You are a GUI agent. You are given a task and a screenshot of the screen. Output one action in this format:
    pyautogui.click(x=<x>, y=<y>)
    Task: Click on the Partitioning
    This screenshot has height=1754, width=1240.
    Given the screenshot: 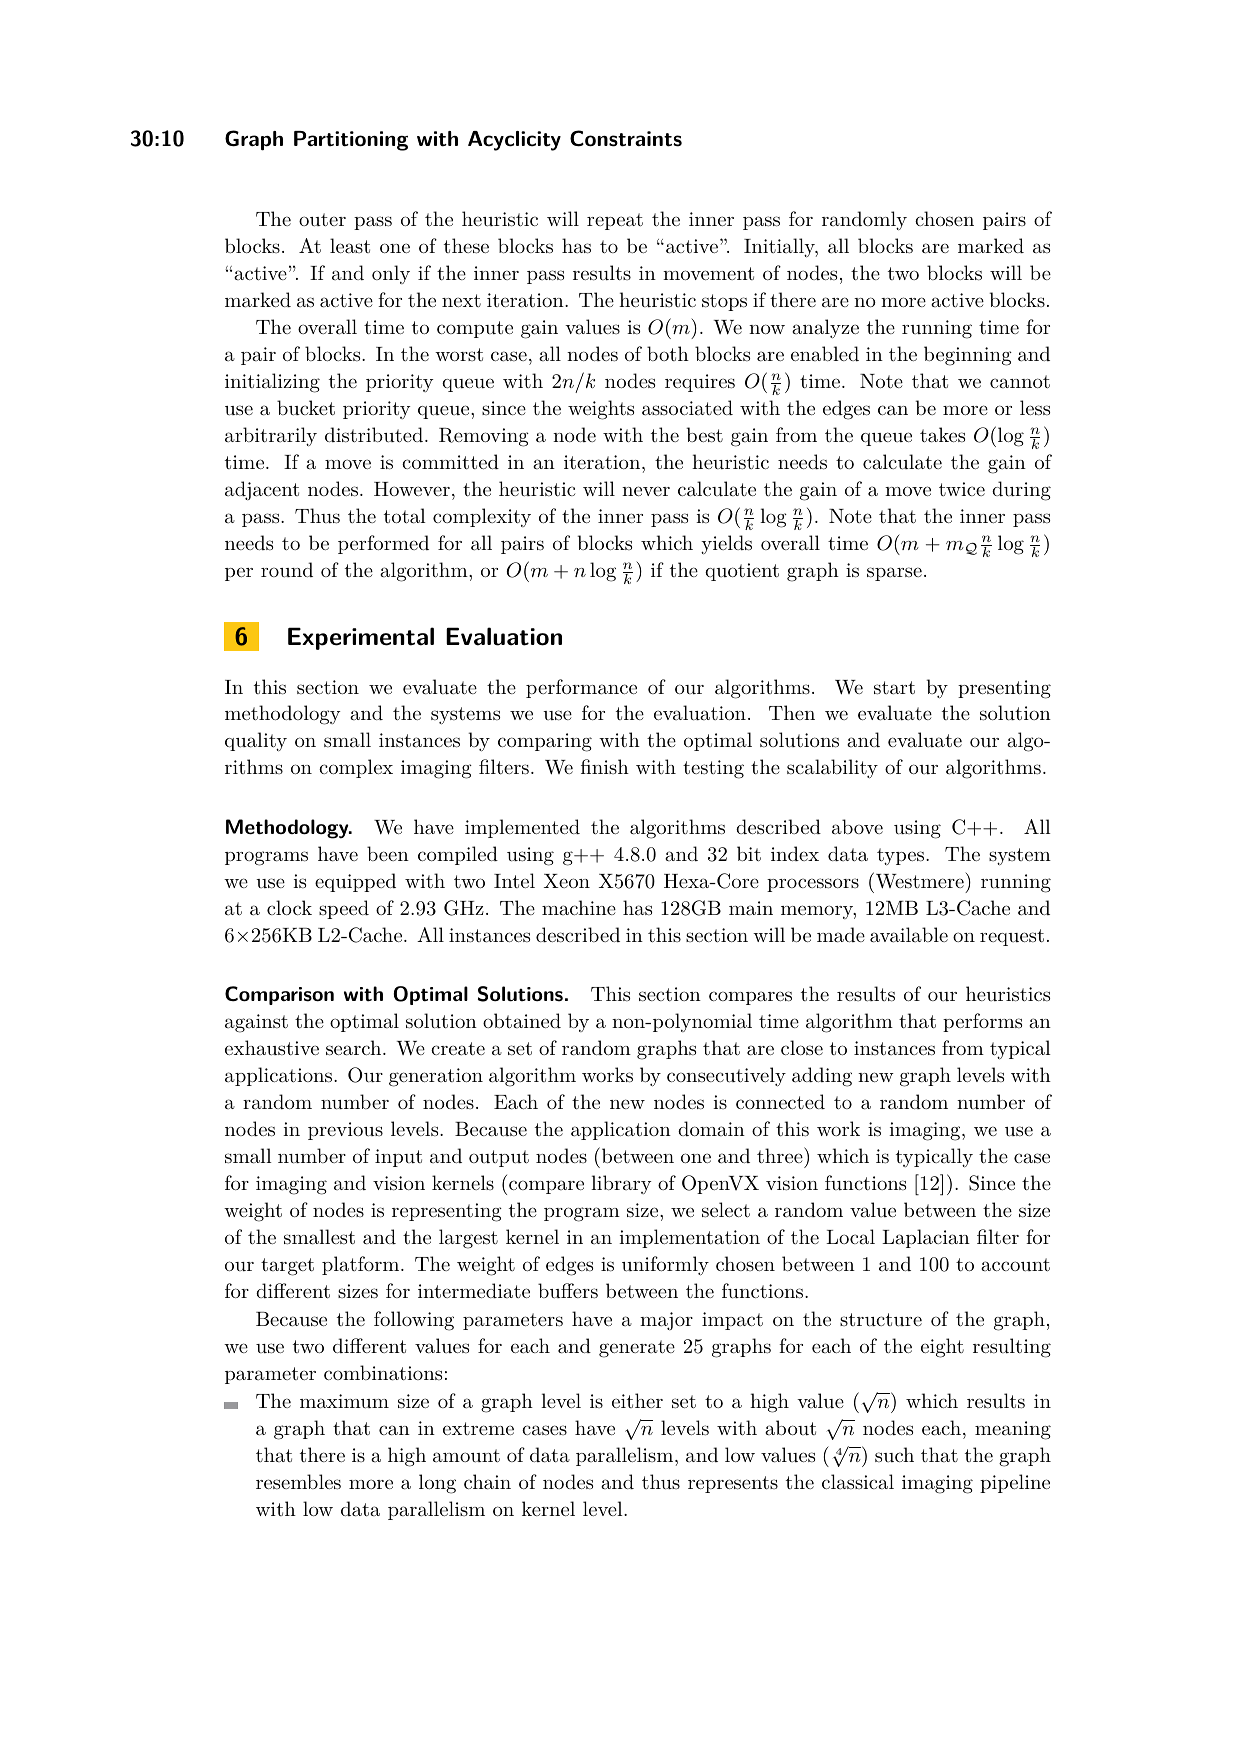 What is the action you would take?
    pyautogui.click(x=351, y=141)
